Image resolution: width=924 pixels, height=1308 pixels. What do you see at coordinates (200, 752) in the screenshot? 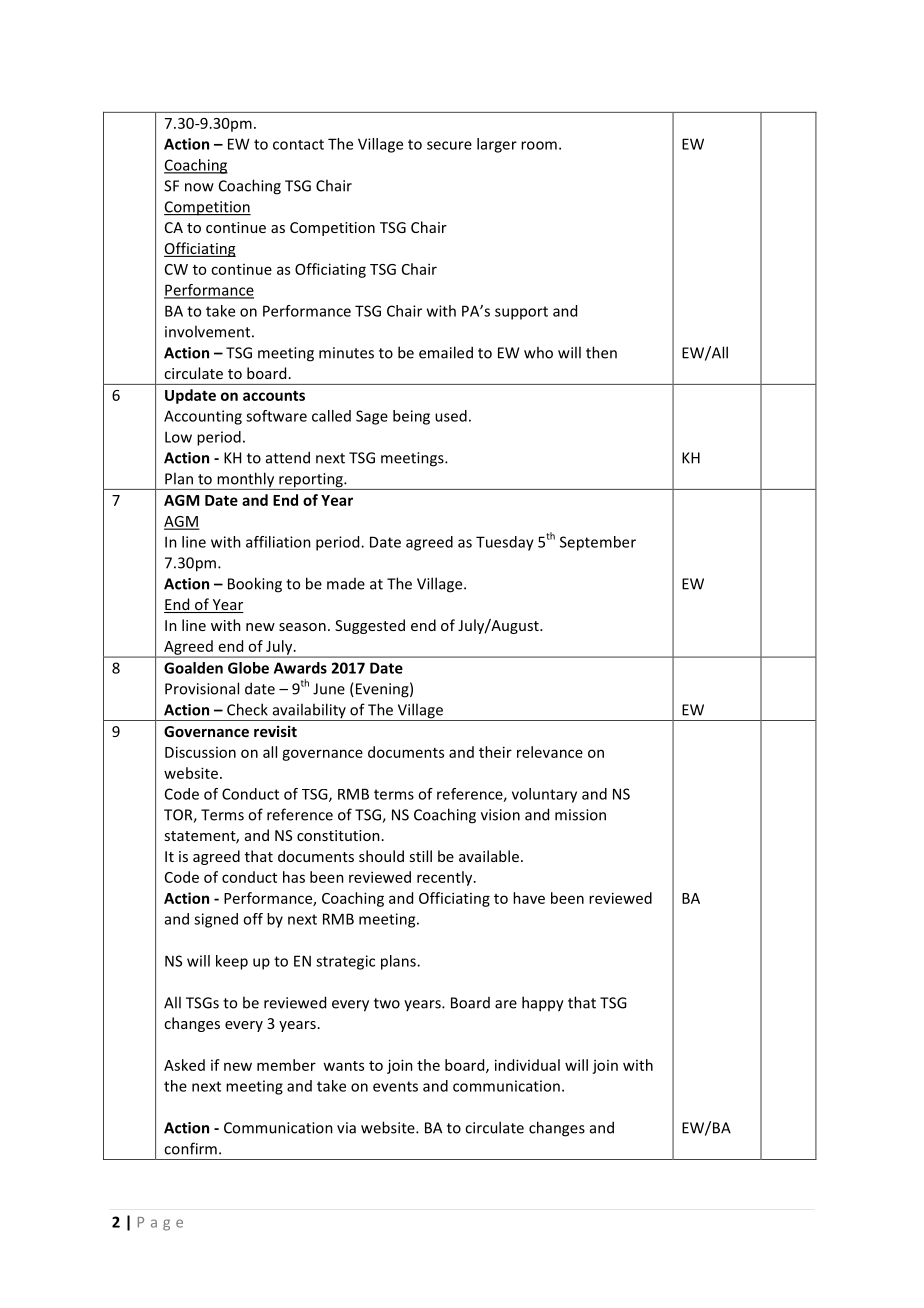
I see `Discussion` at bounding box center [200, 752].
